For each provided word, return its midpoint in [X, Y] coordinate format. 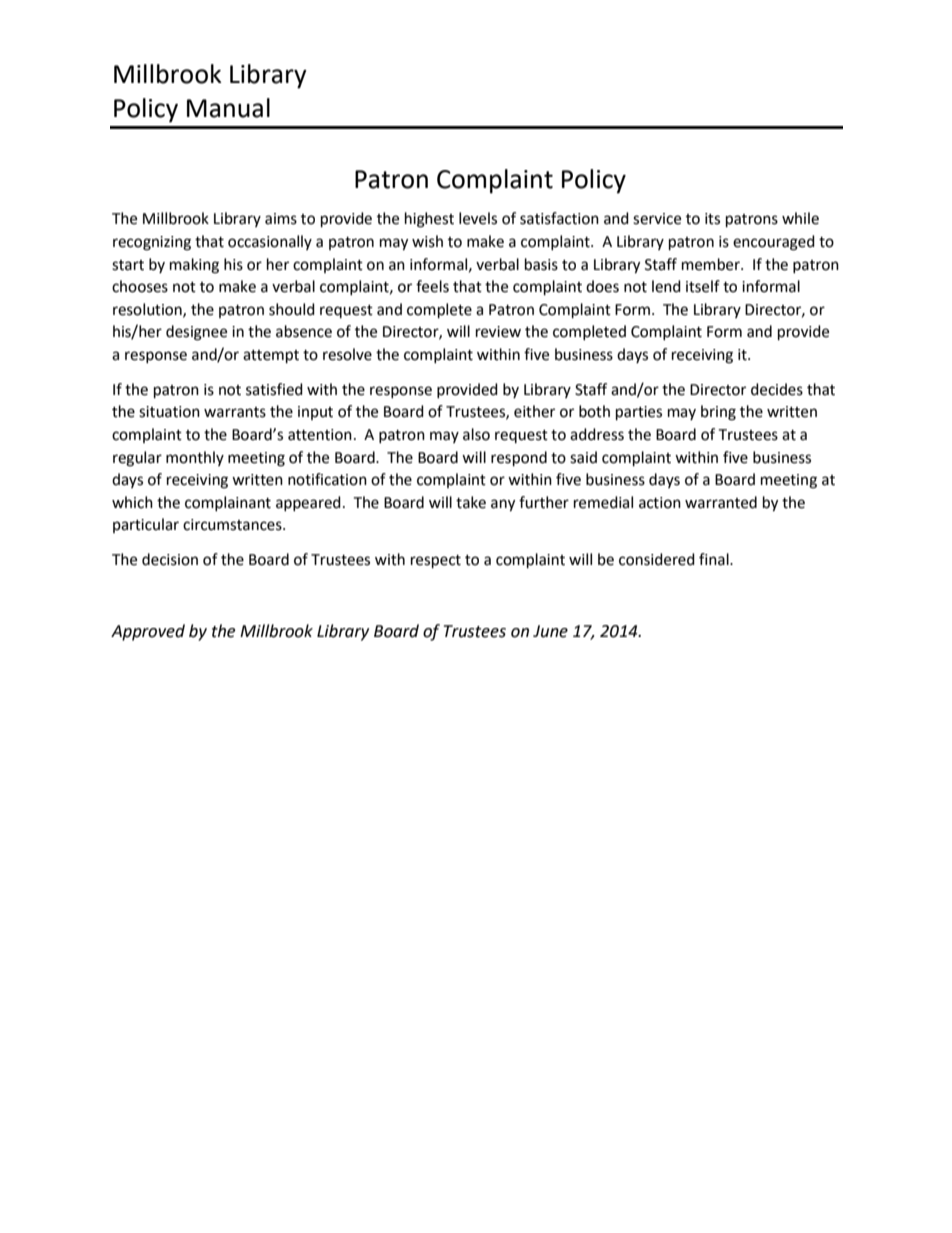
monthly [195, 458]
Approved [148, 632]
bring [718, 413]
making [194, 266]
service [657, 219]
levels [478, 218]
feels [432, 286]
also [476, 434]
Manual [228, 108]
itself [703, 286]
